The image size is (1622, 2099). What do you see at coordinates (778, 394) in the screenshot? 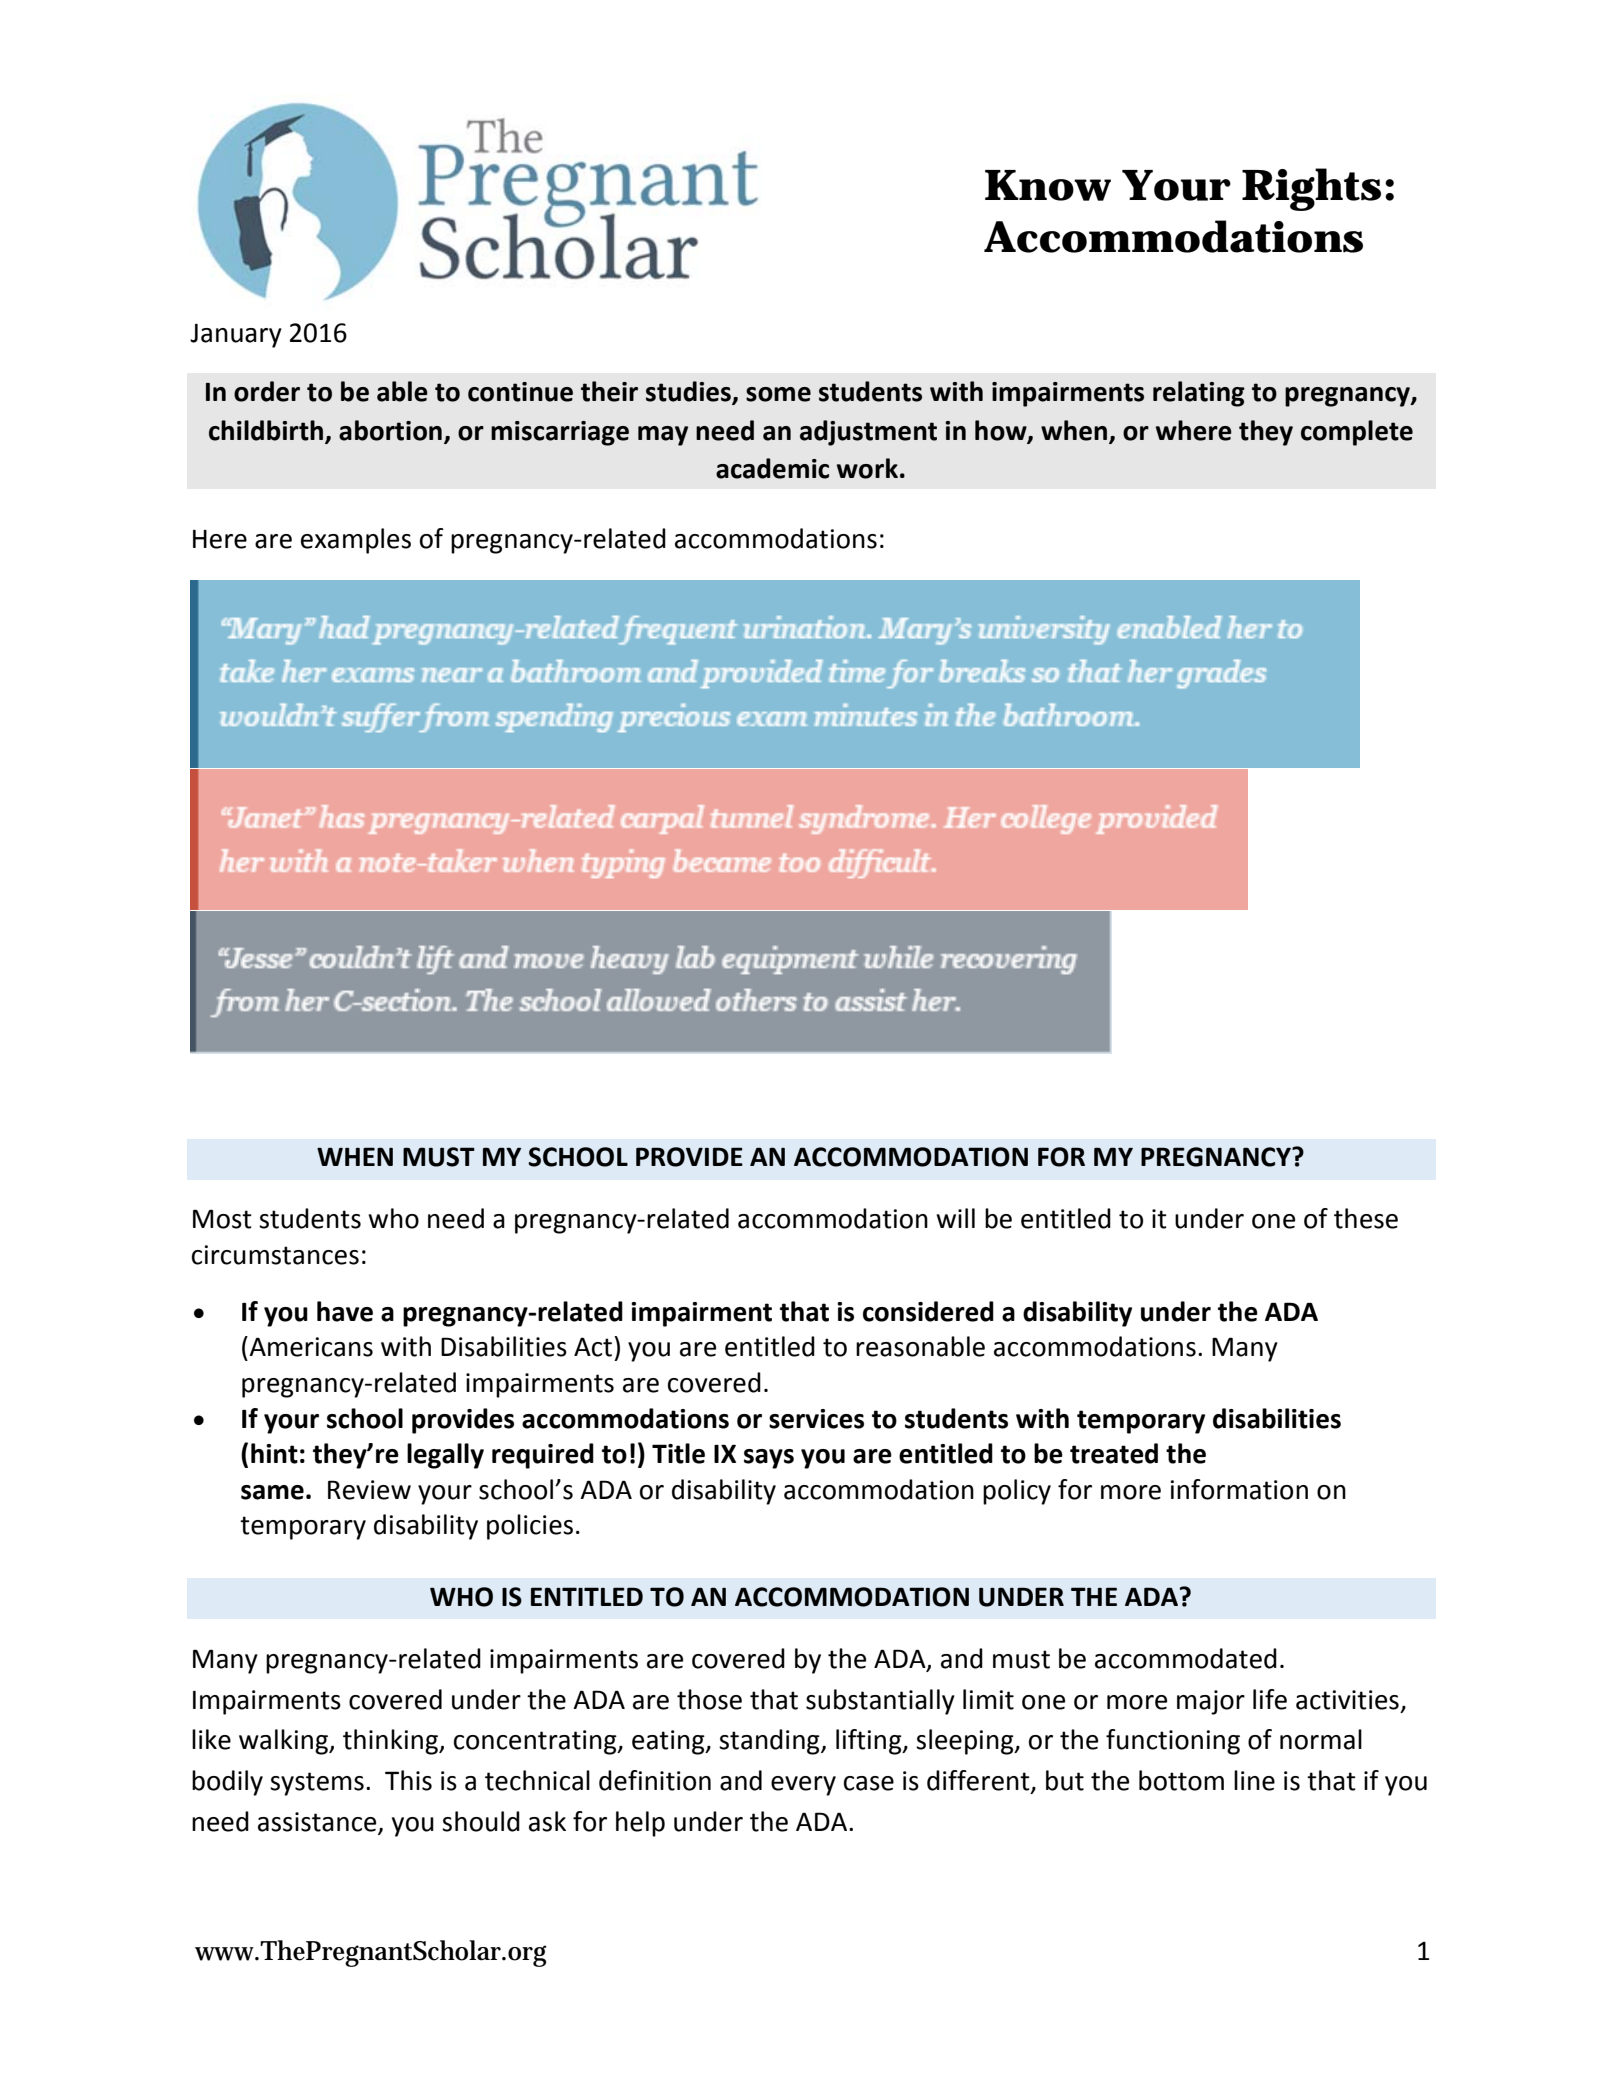
I see `some` at bounding box center [778, 394].
